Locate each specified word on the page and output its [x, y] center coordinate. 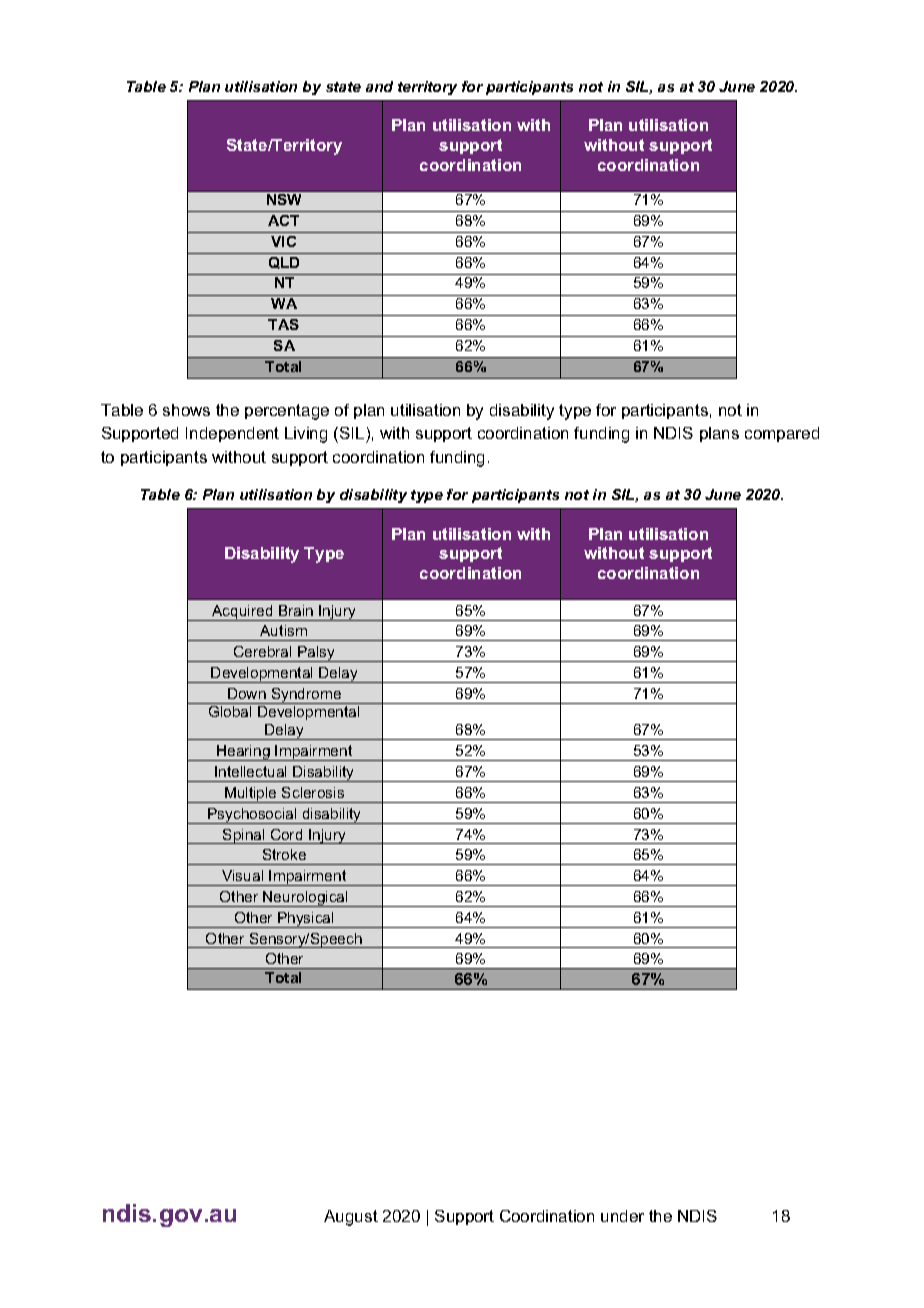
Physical [306, 920]
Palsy [316, 654]
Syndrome [306, 696]
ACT [283, 220]
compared [782, 434]
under [622, 1216]
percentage [287, 412]
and [379, 86]
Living [306, 435]
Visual [242, 875]
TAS [283, 324]
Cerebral [262, 651]
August [351, 1218]
